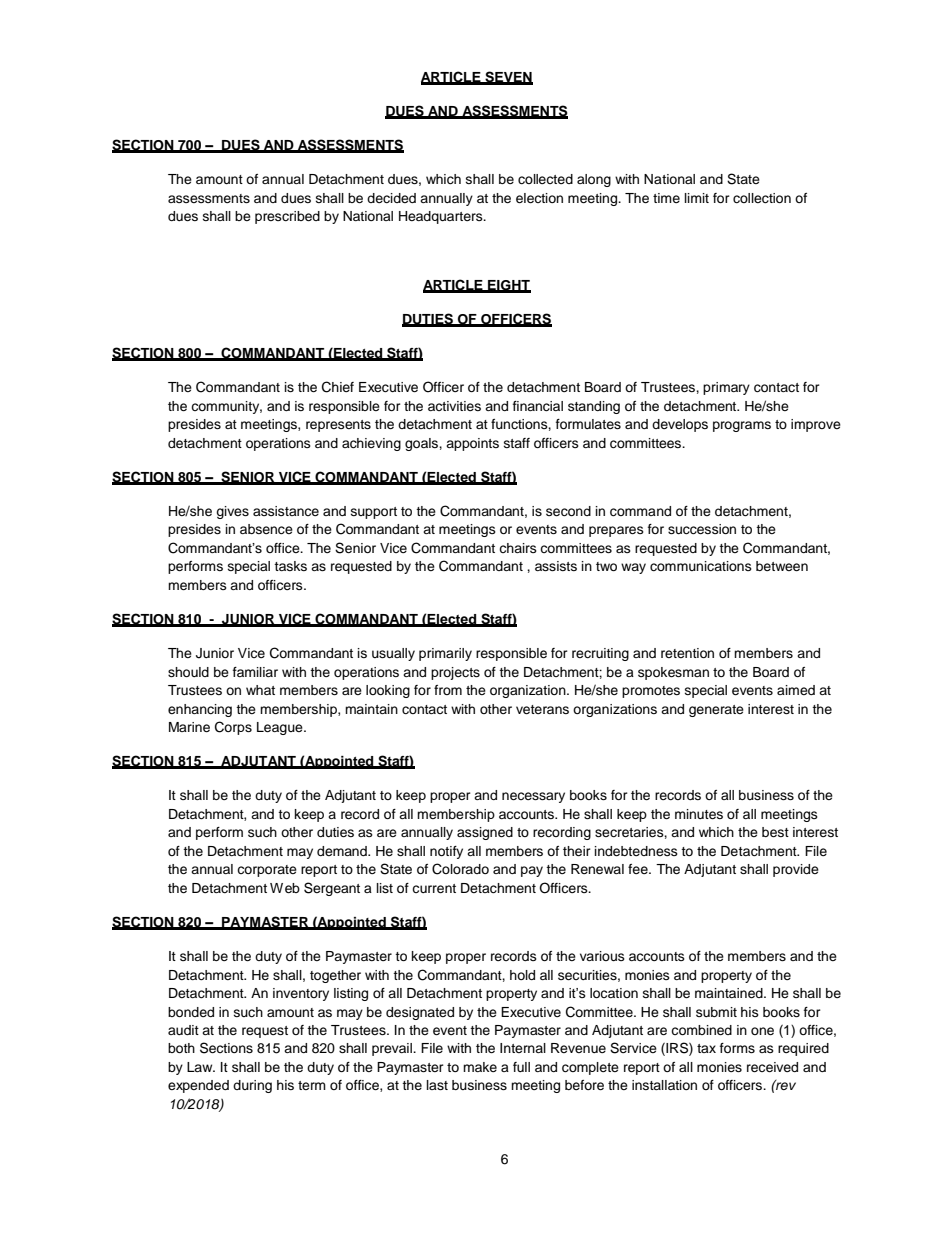 The height and width of the page is (1233, 952). Describe the element at coordinates (287, 217) in the page. I see `prescribed` at that location.
